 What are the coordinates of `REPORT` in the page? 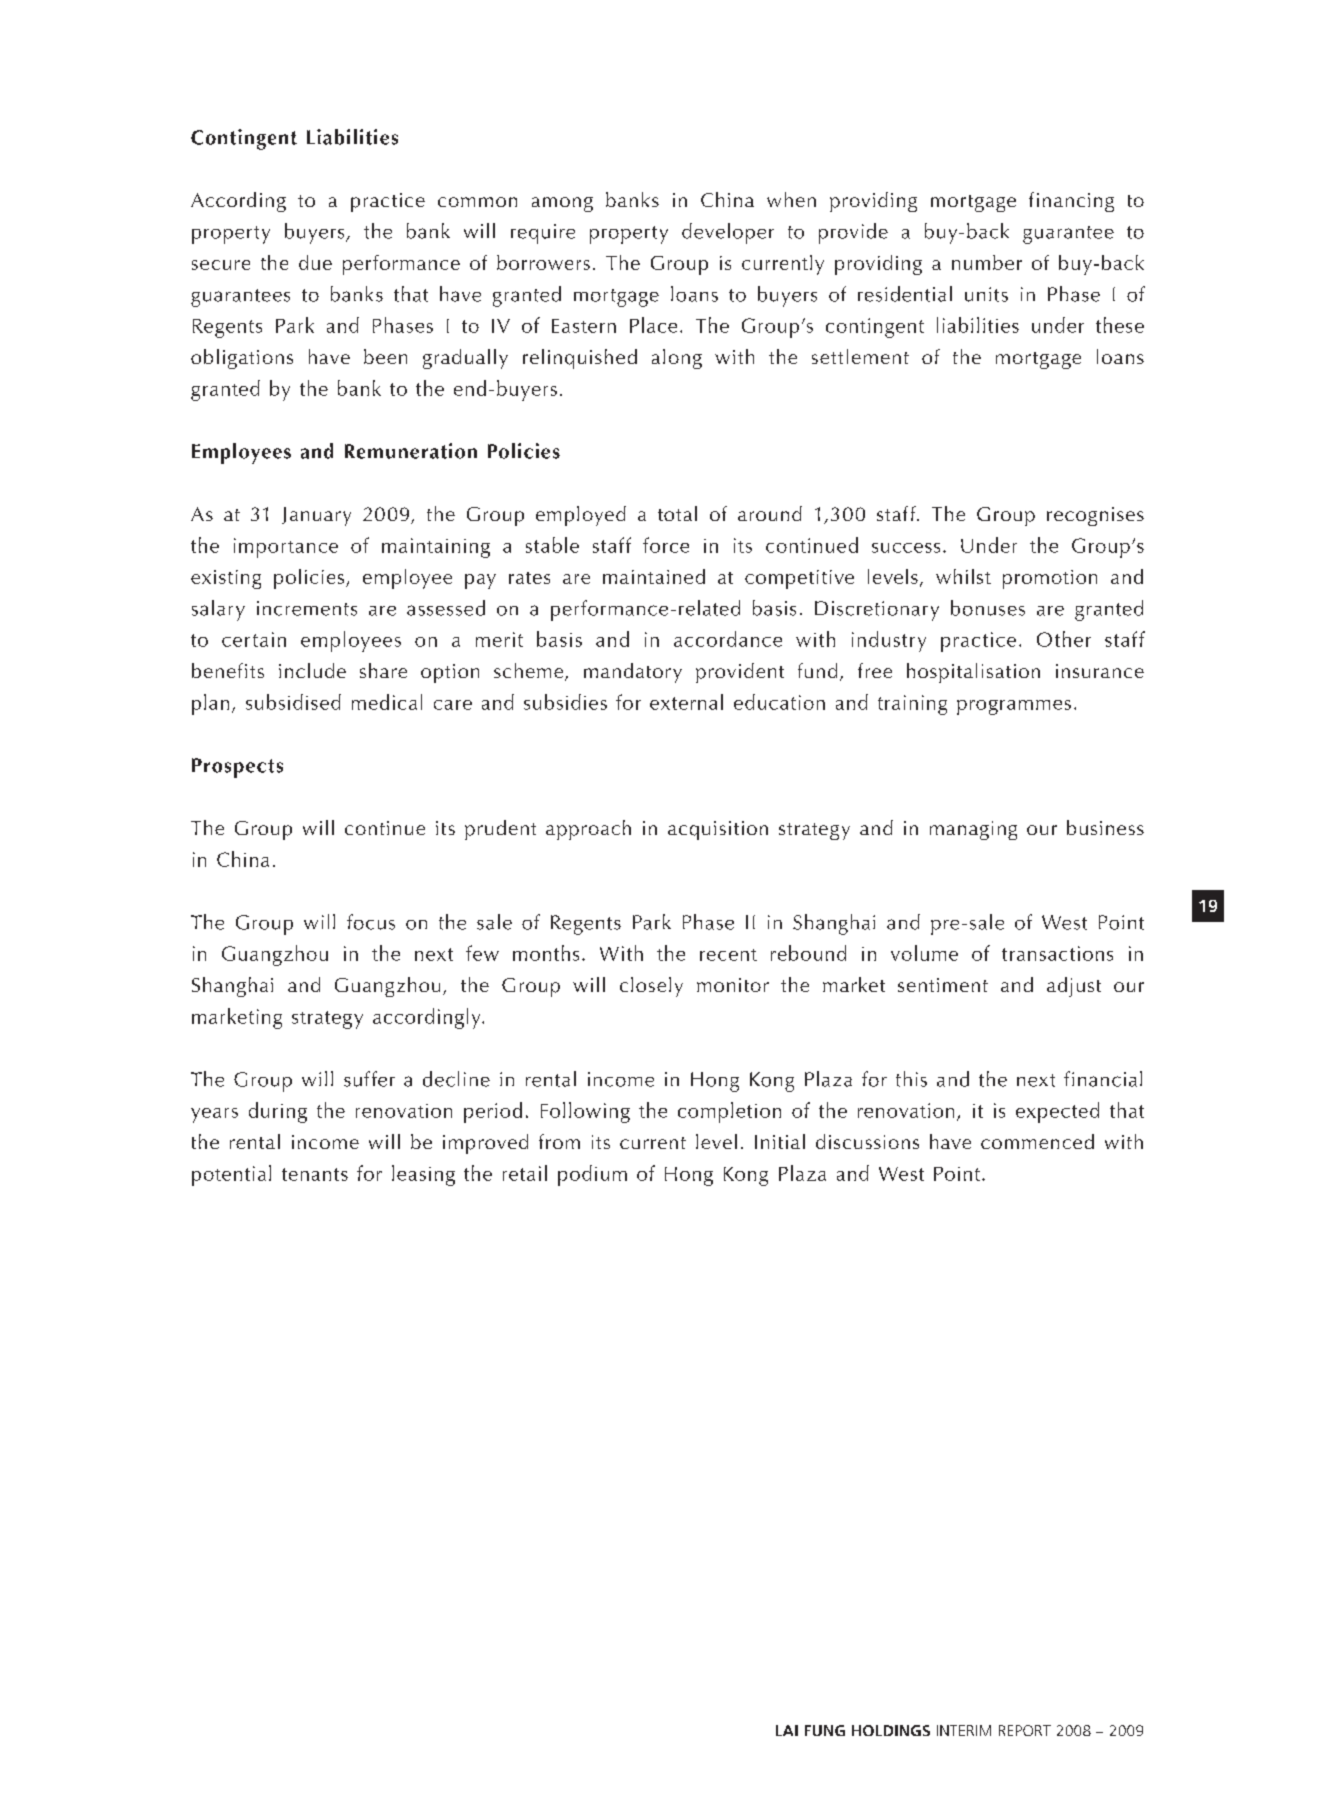 It's located at (1025, 1730).
